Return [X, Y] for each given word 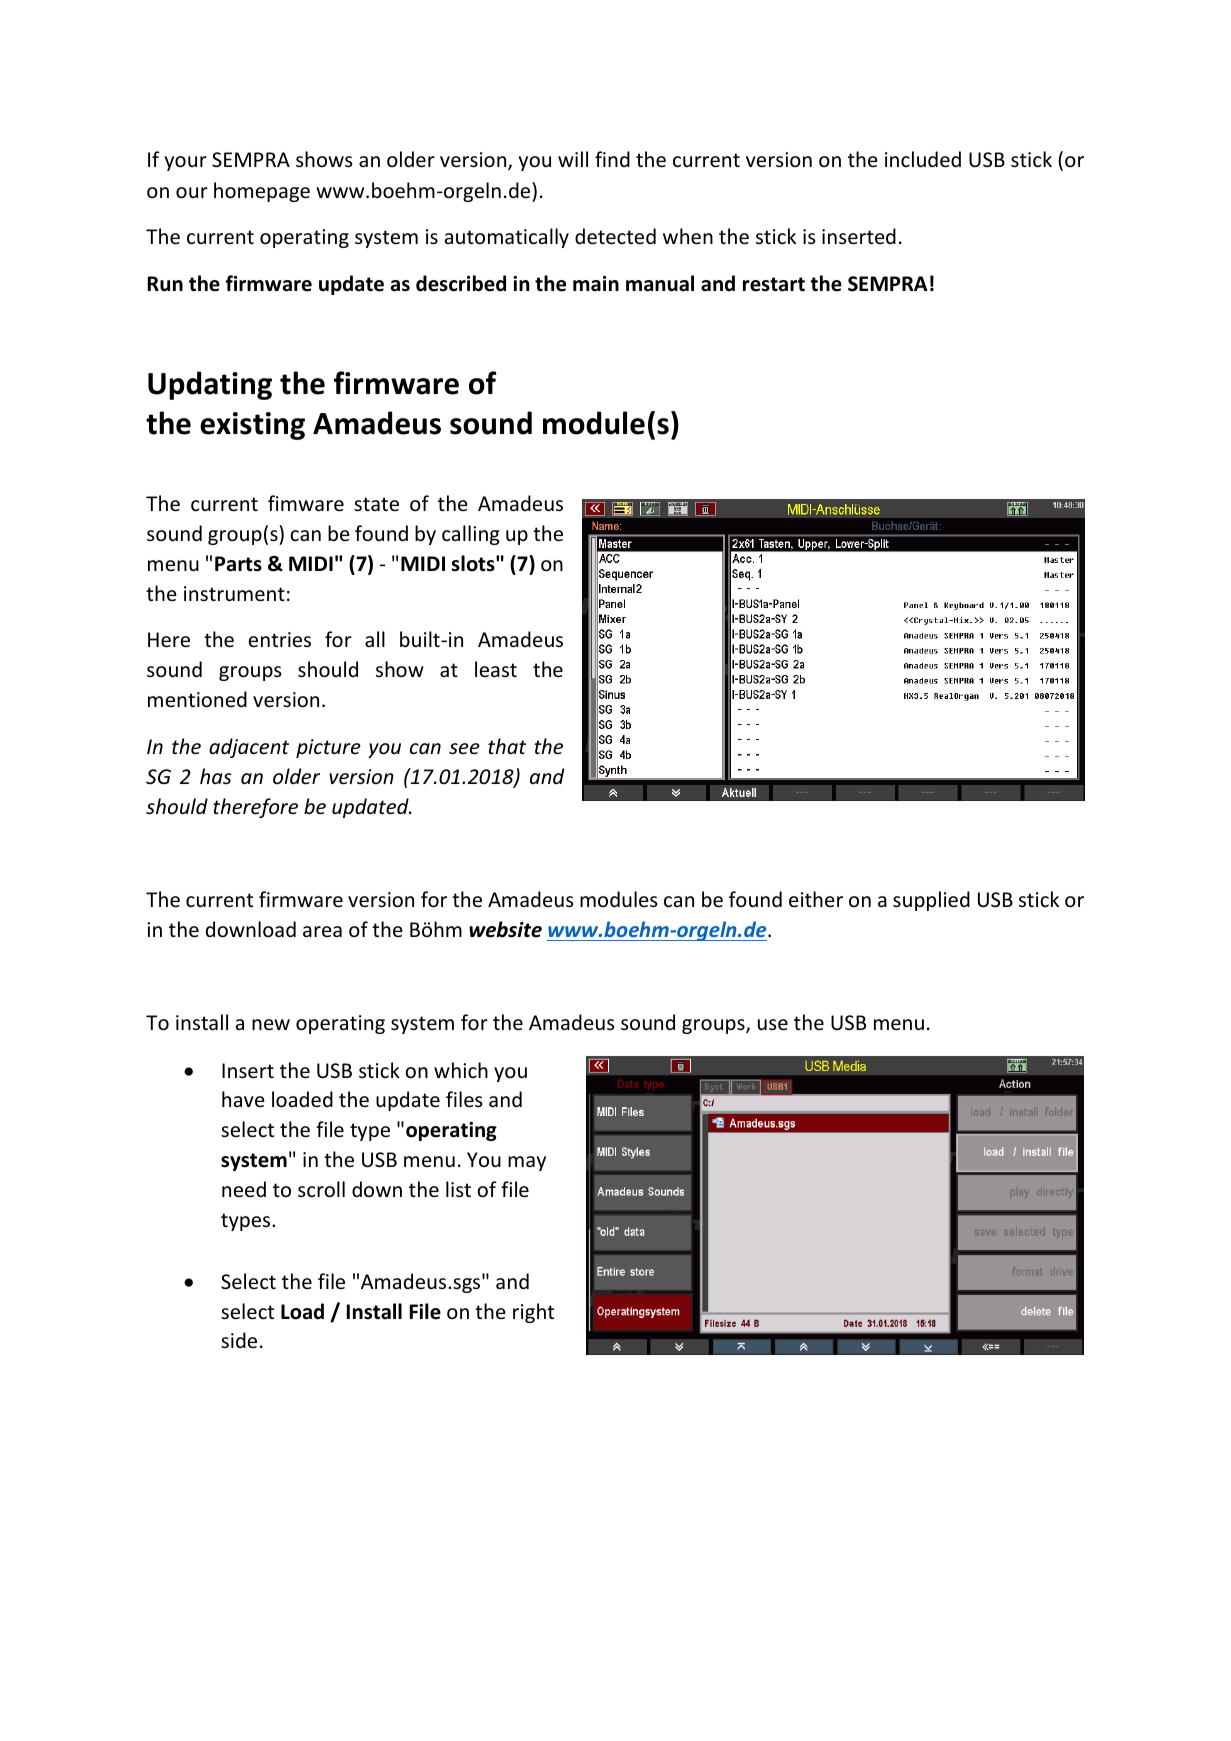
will [573, 159]
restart [774, 284]
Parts [238, 564]
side [239, 1340]
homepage [262, 192]
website [505, 929]
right [533, 1313]
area [322, 931]
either [816, 899]
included [923, 159]
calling [471, 535]
